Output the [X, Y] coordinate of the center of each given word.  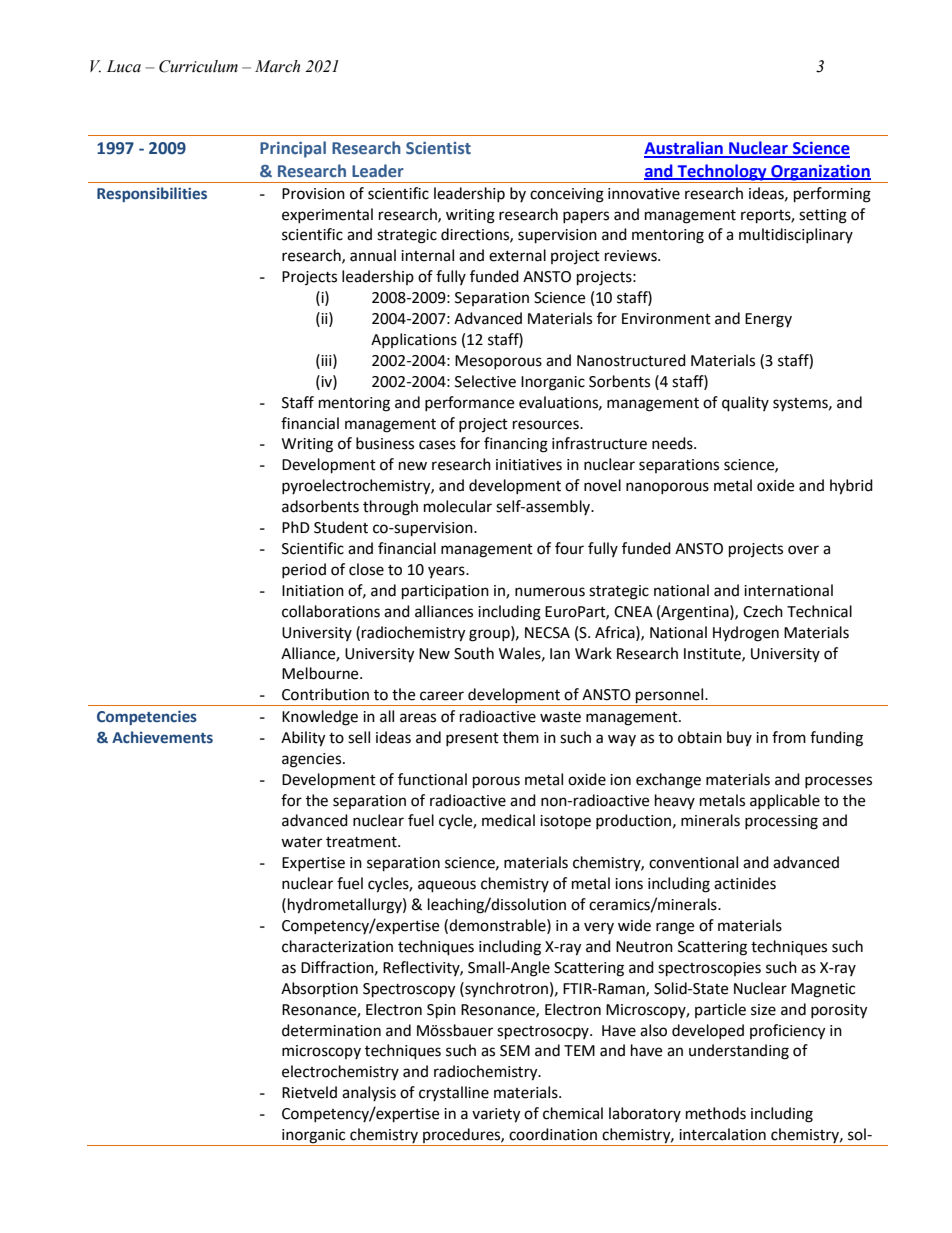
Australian [684, 149]
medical [508, 820]
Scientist [438, 148]
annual [373, 255]
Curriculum [198, 66]
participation [445, 592]
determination [331, 1030]
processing [781, 822]
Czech [763, 611]
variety [496, 1115]
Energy [768, 320]
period [304, 570]
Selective [485, 381]
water [301, 842]
